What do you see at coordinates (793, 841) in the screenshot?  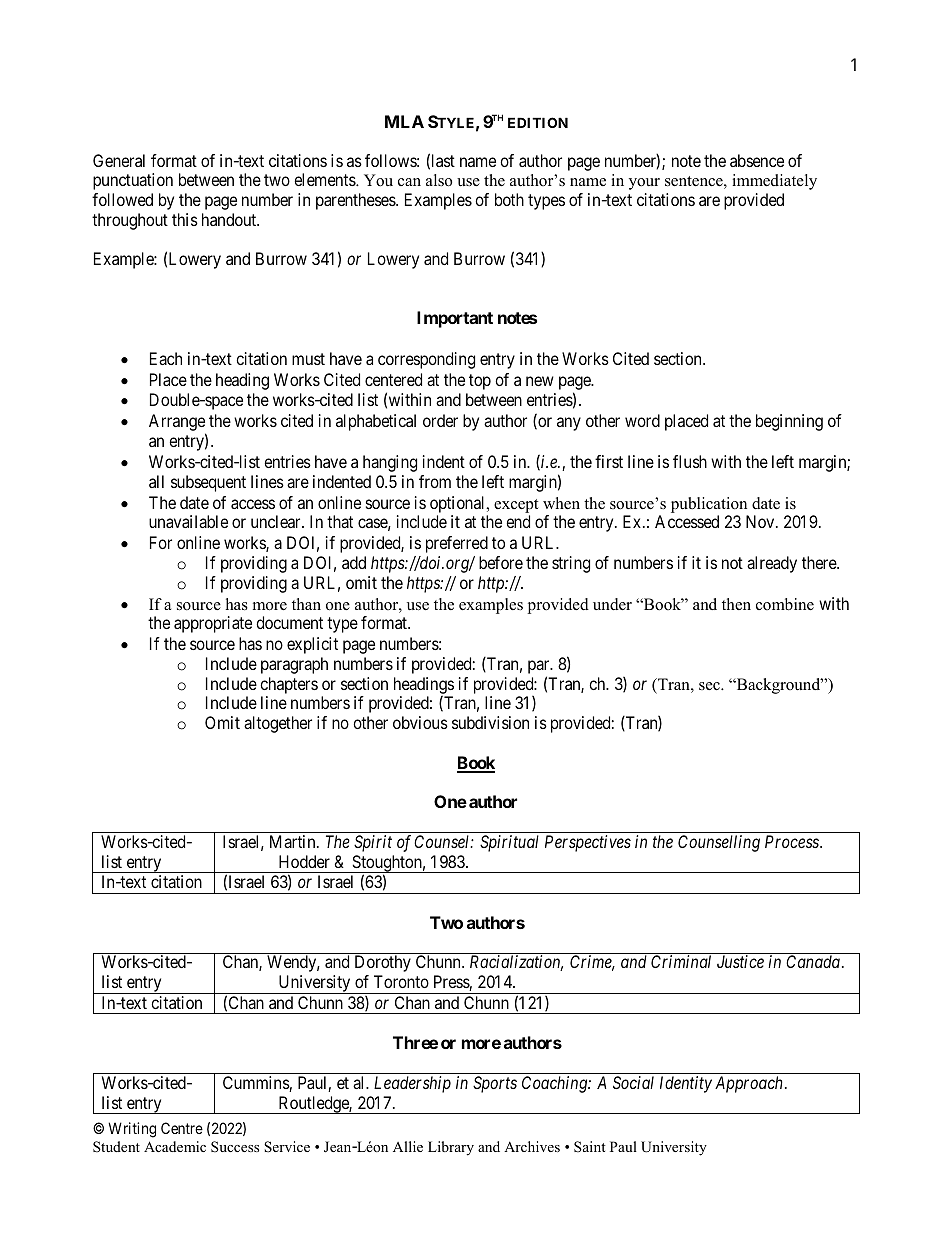 I see `Process` at bounding box center [793, 841].
